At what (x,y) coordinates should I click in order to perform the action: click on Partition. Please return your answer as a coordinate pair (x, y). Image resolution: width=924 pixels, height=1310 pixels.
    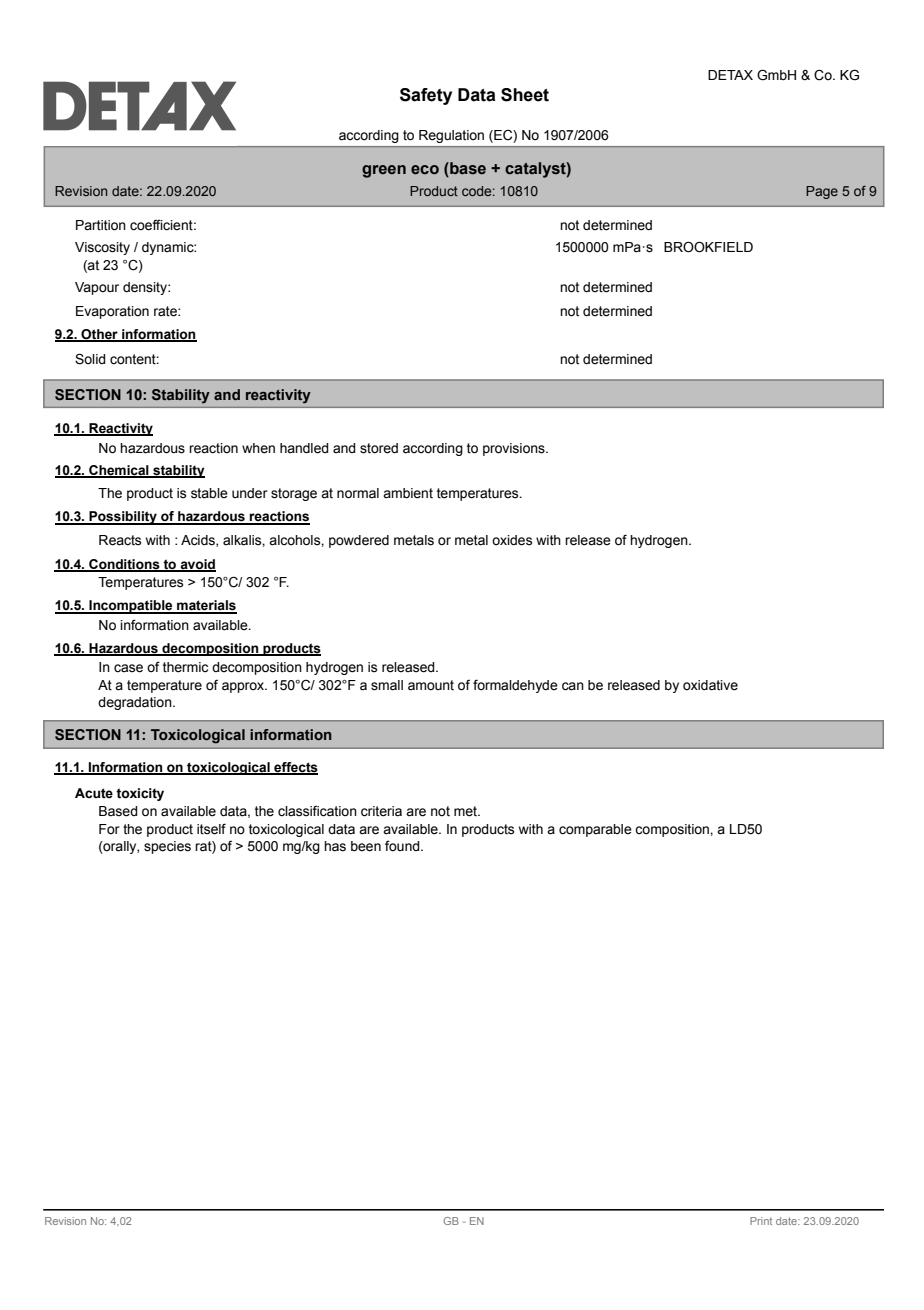
    Looking at the image, I should click on (101, 225).
